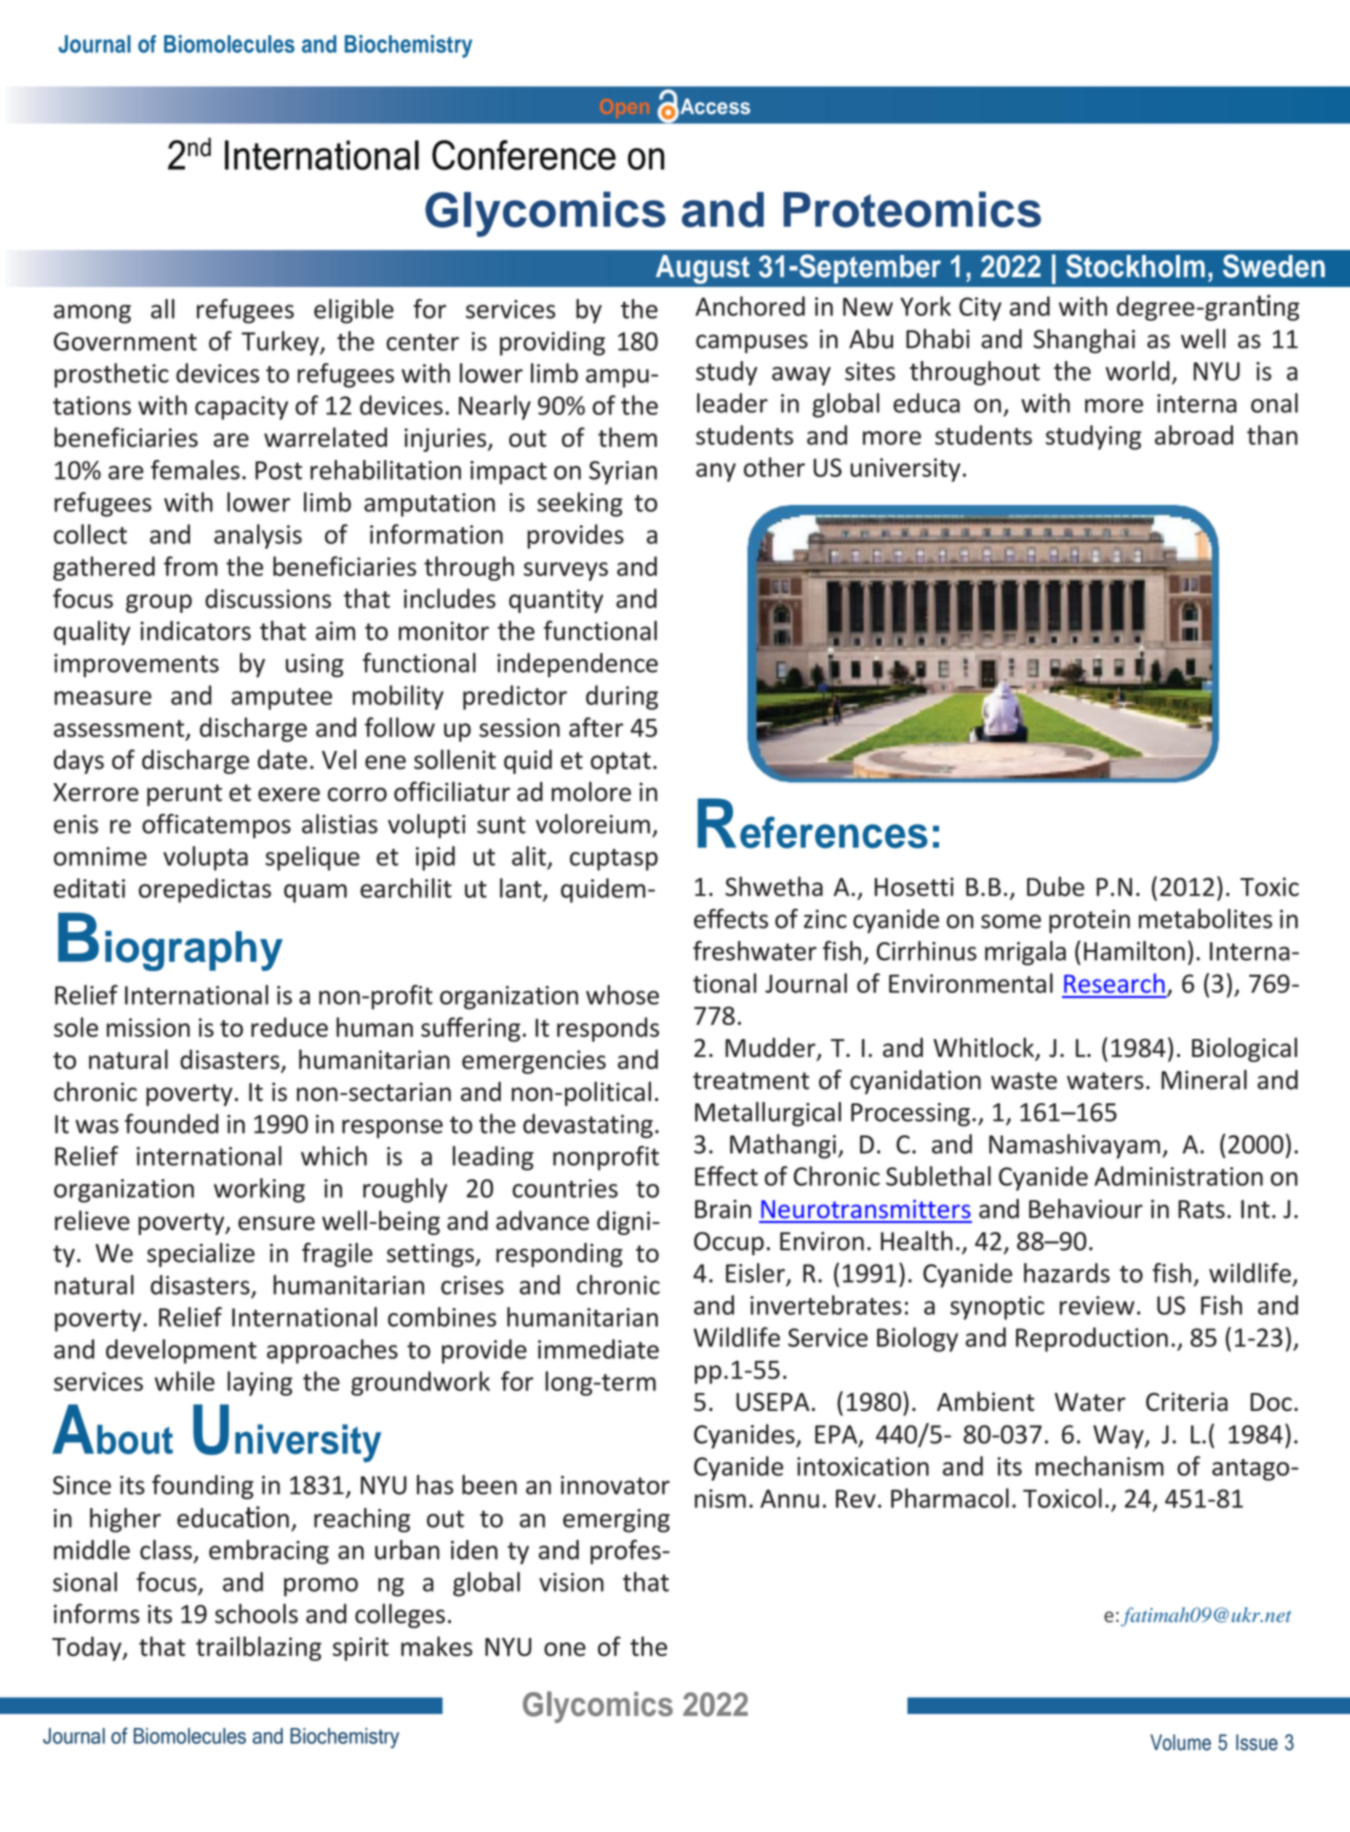 Image resolution: width=1350 pixels, height=1832 pixels. I want to click on Stockholm, so click(1135, 266).
